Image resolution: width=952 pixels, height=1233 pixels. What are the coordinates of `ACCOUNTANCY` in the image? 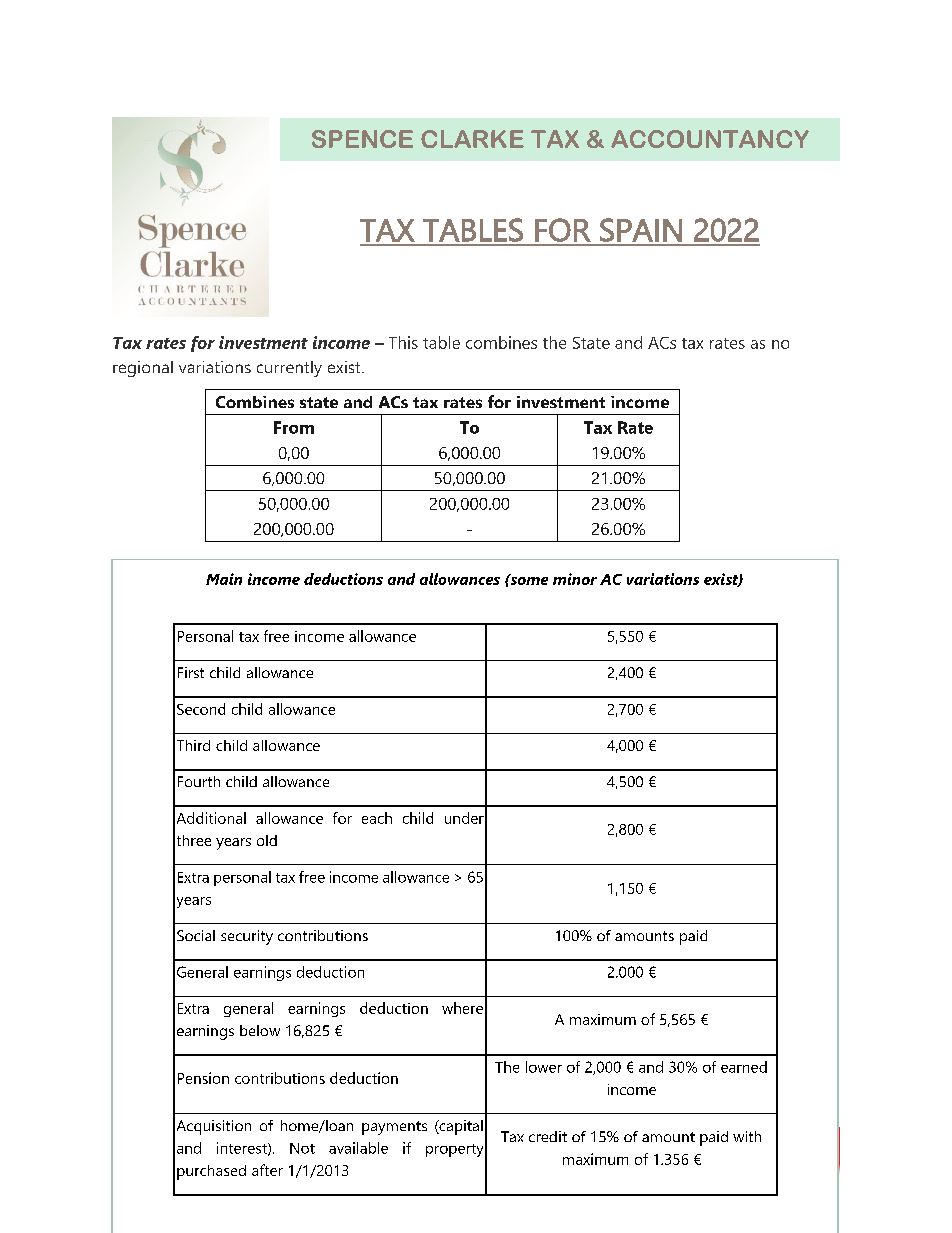 It's located at (710, 139).
